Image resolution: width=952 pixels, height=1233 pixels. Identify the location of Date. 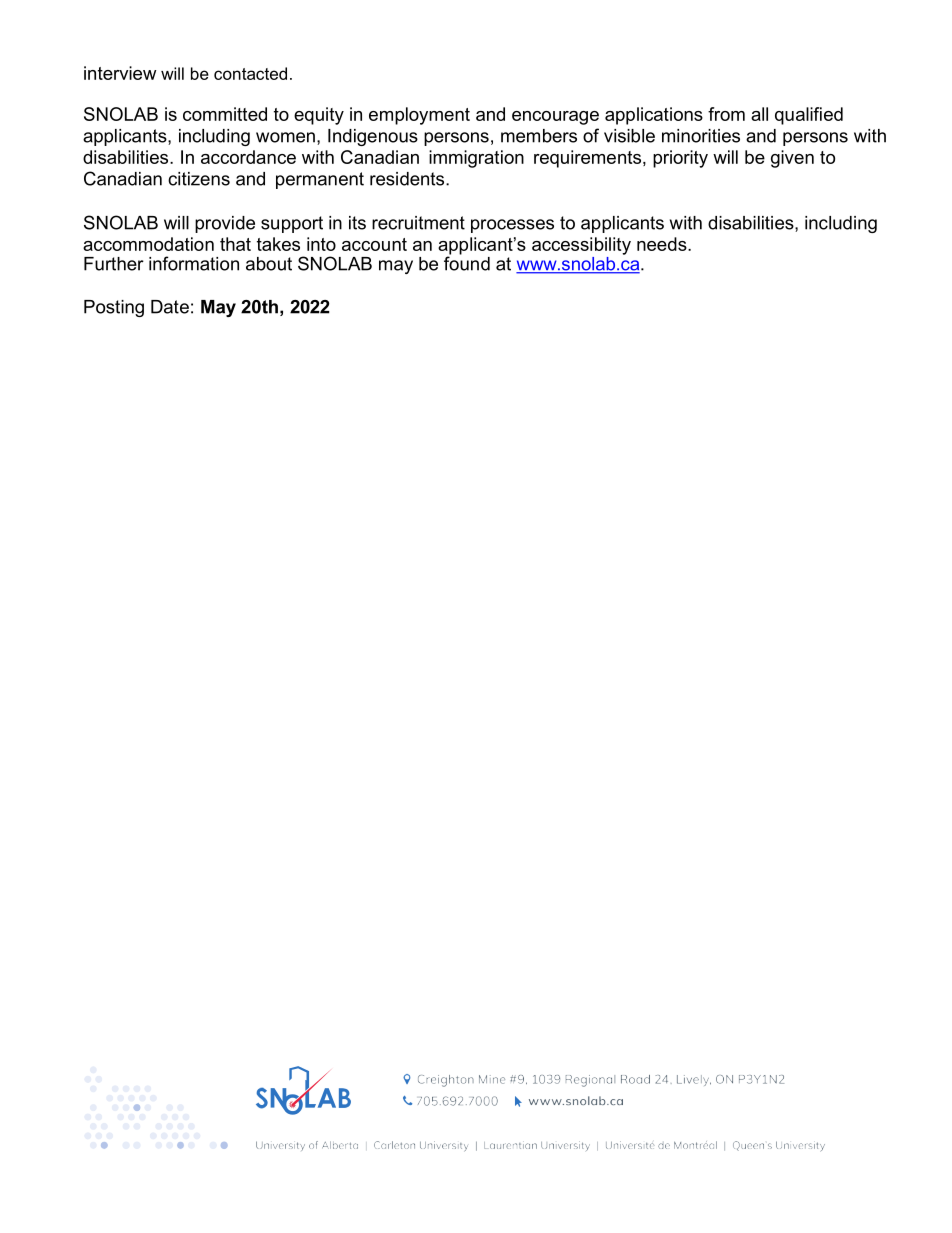
(170, 307).
